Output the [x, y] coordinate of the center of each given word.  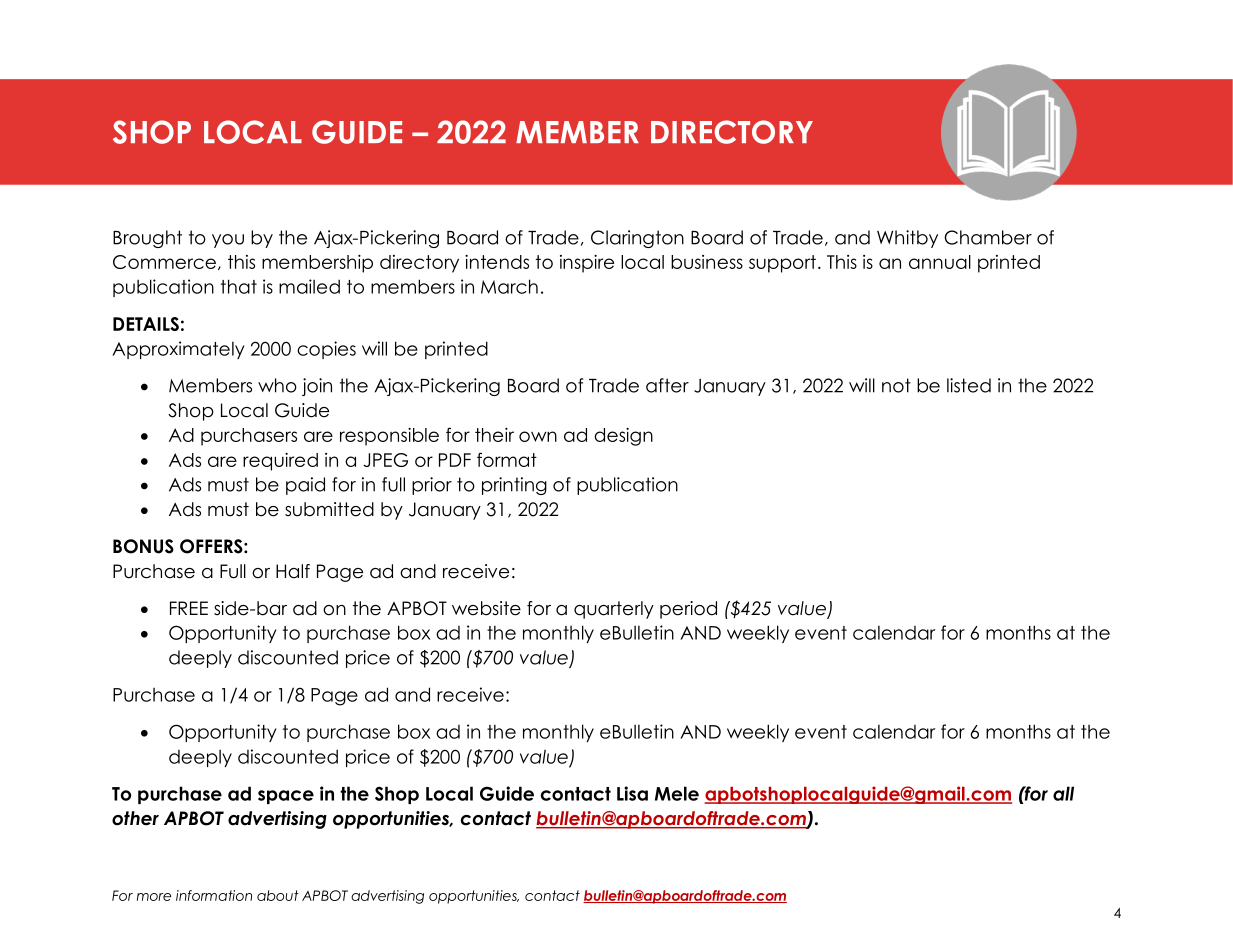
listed [969, 385]
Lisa [632, 793]
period [688, 610]
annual [940, 262]
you [228, 241]
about [278, 895]
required [280, 462]
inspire [587, 264]
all [1063, 793]
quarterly [614, 610]
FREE [189, 608]
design [623, 437]
